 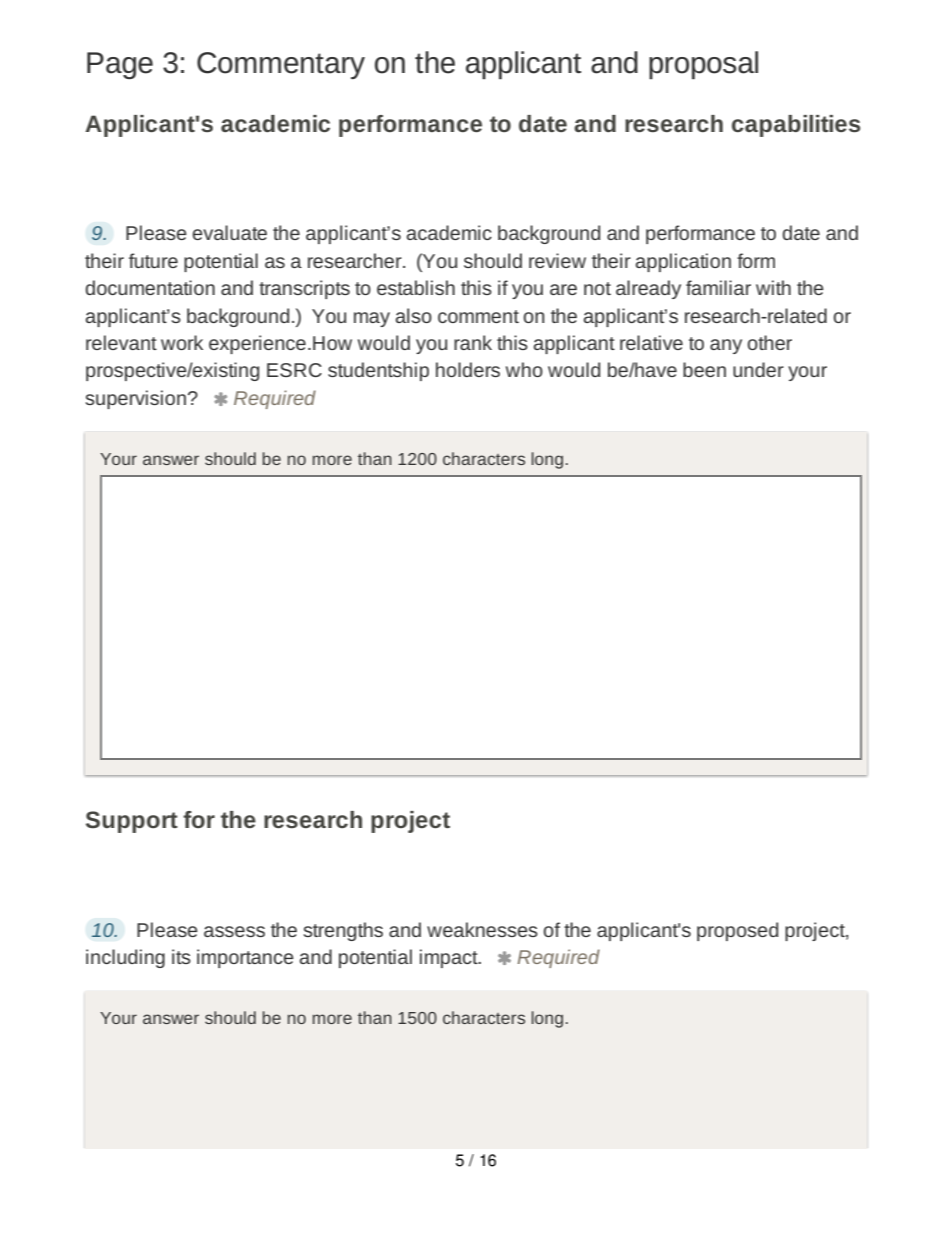 What do you see at coordinates (132, 822) in the image?
I see `Support` at bounding box center [132, 822].
